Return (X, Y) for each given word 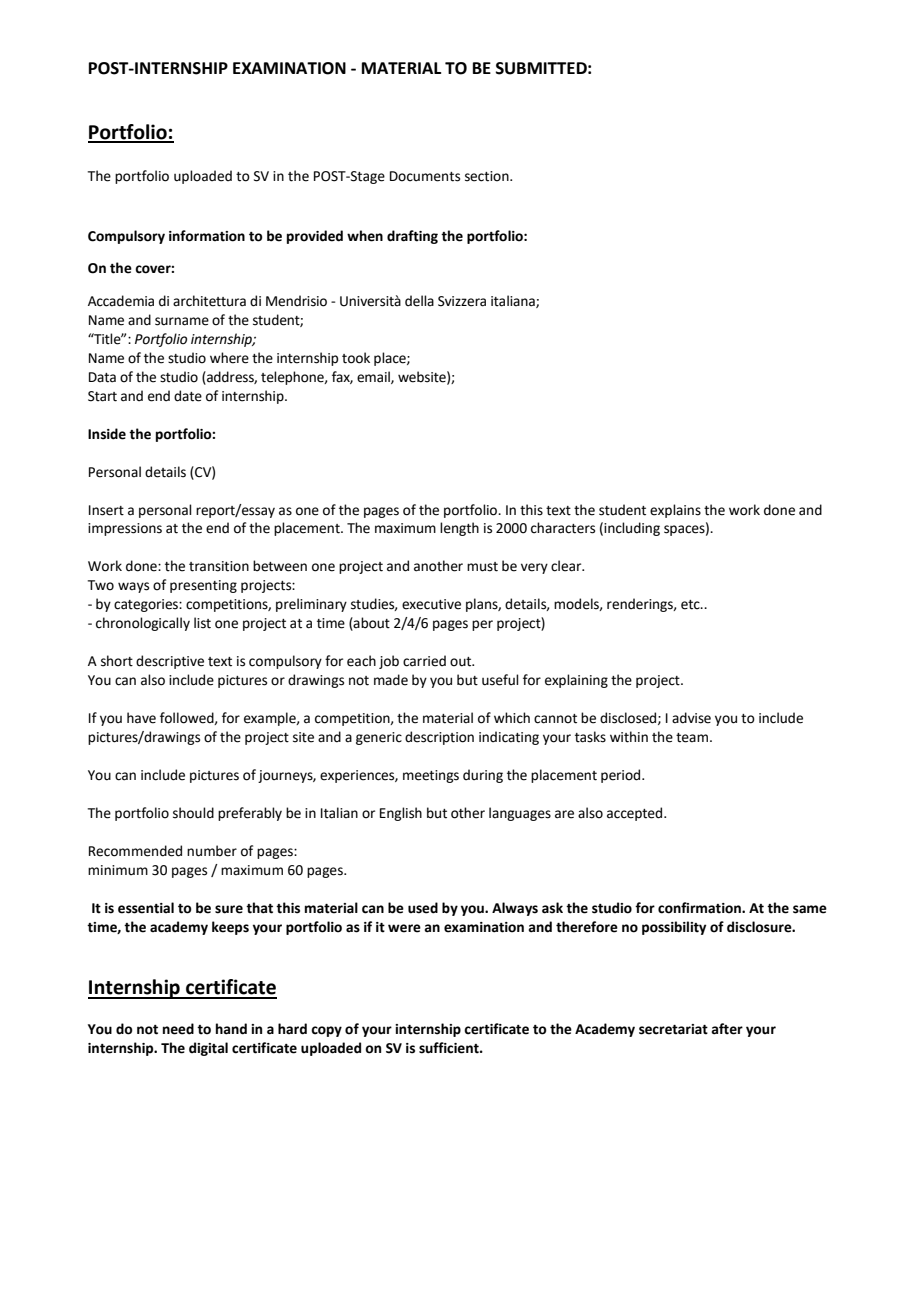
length (459, 529)
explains (675, 511)
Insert (106, 510)
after (727, 1029)
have (141, 718)
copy (326, 1031)
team (692, 738)
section (488, 176)
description (439, 738)
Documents (425, 176)
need (178, 1029)
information (207, 236)
